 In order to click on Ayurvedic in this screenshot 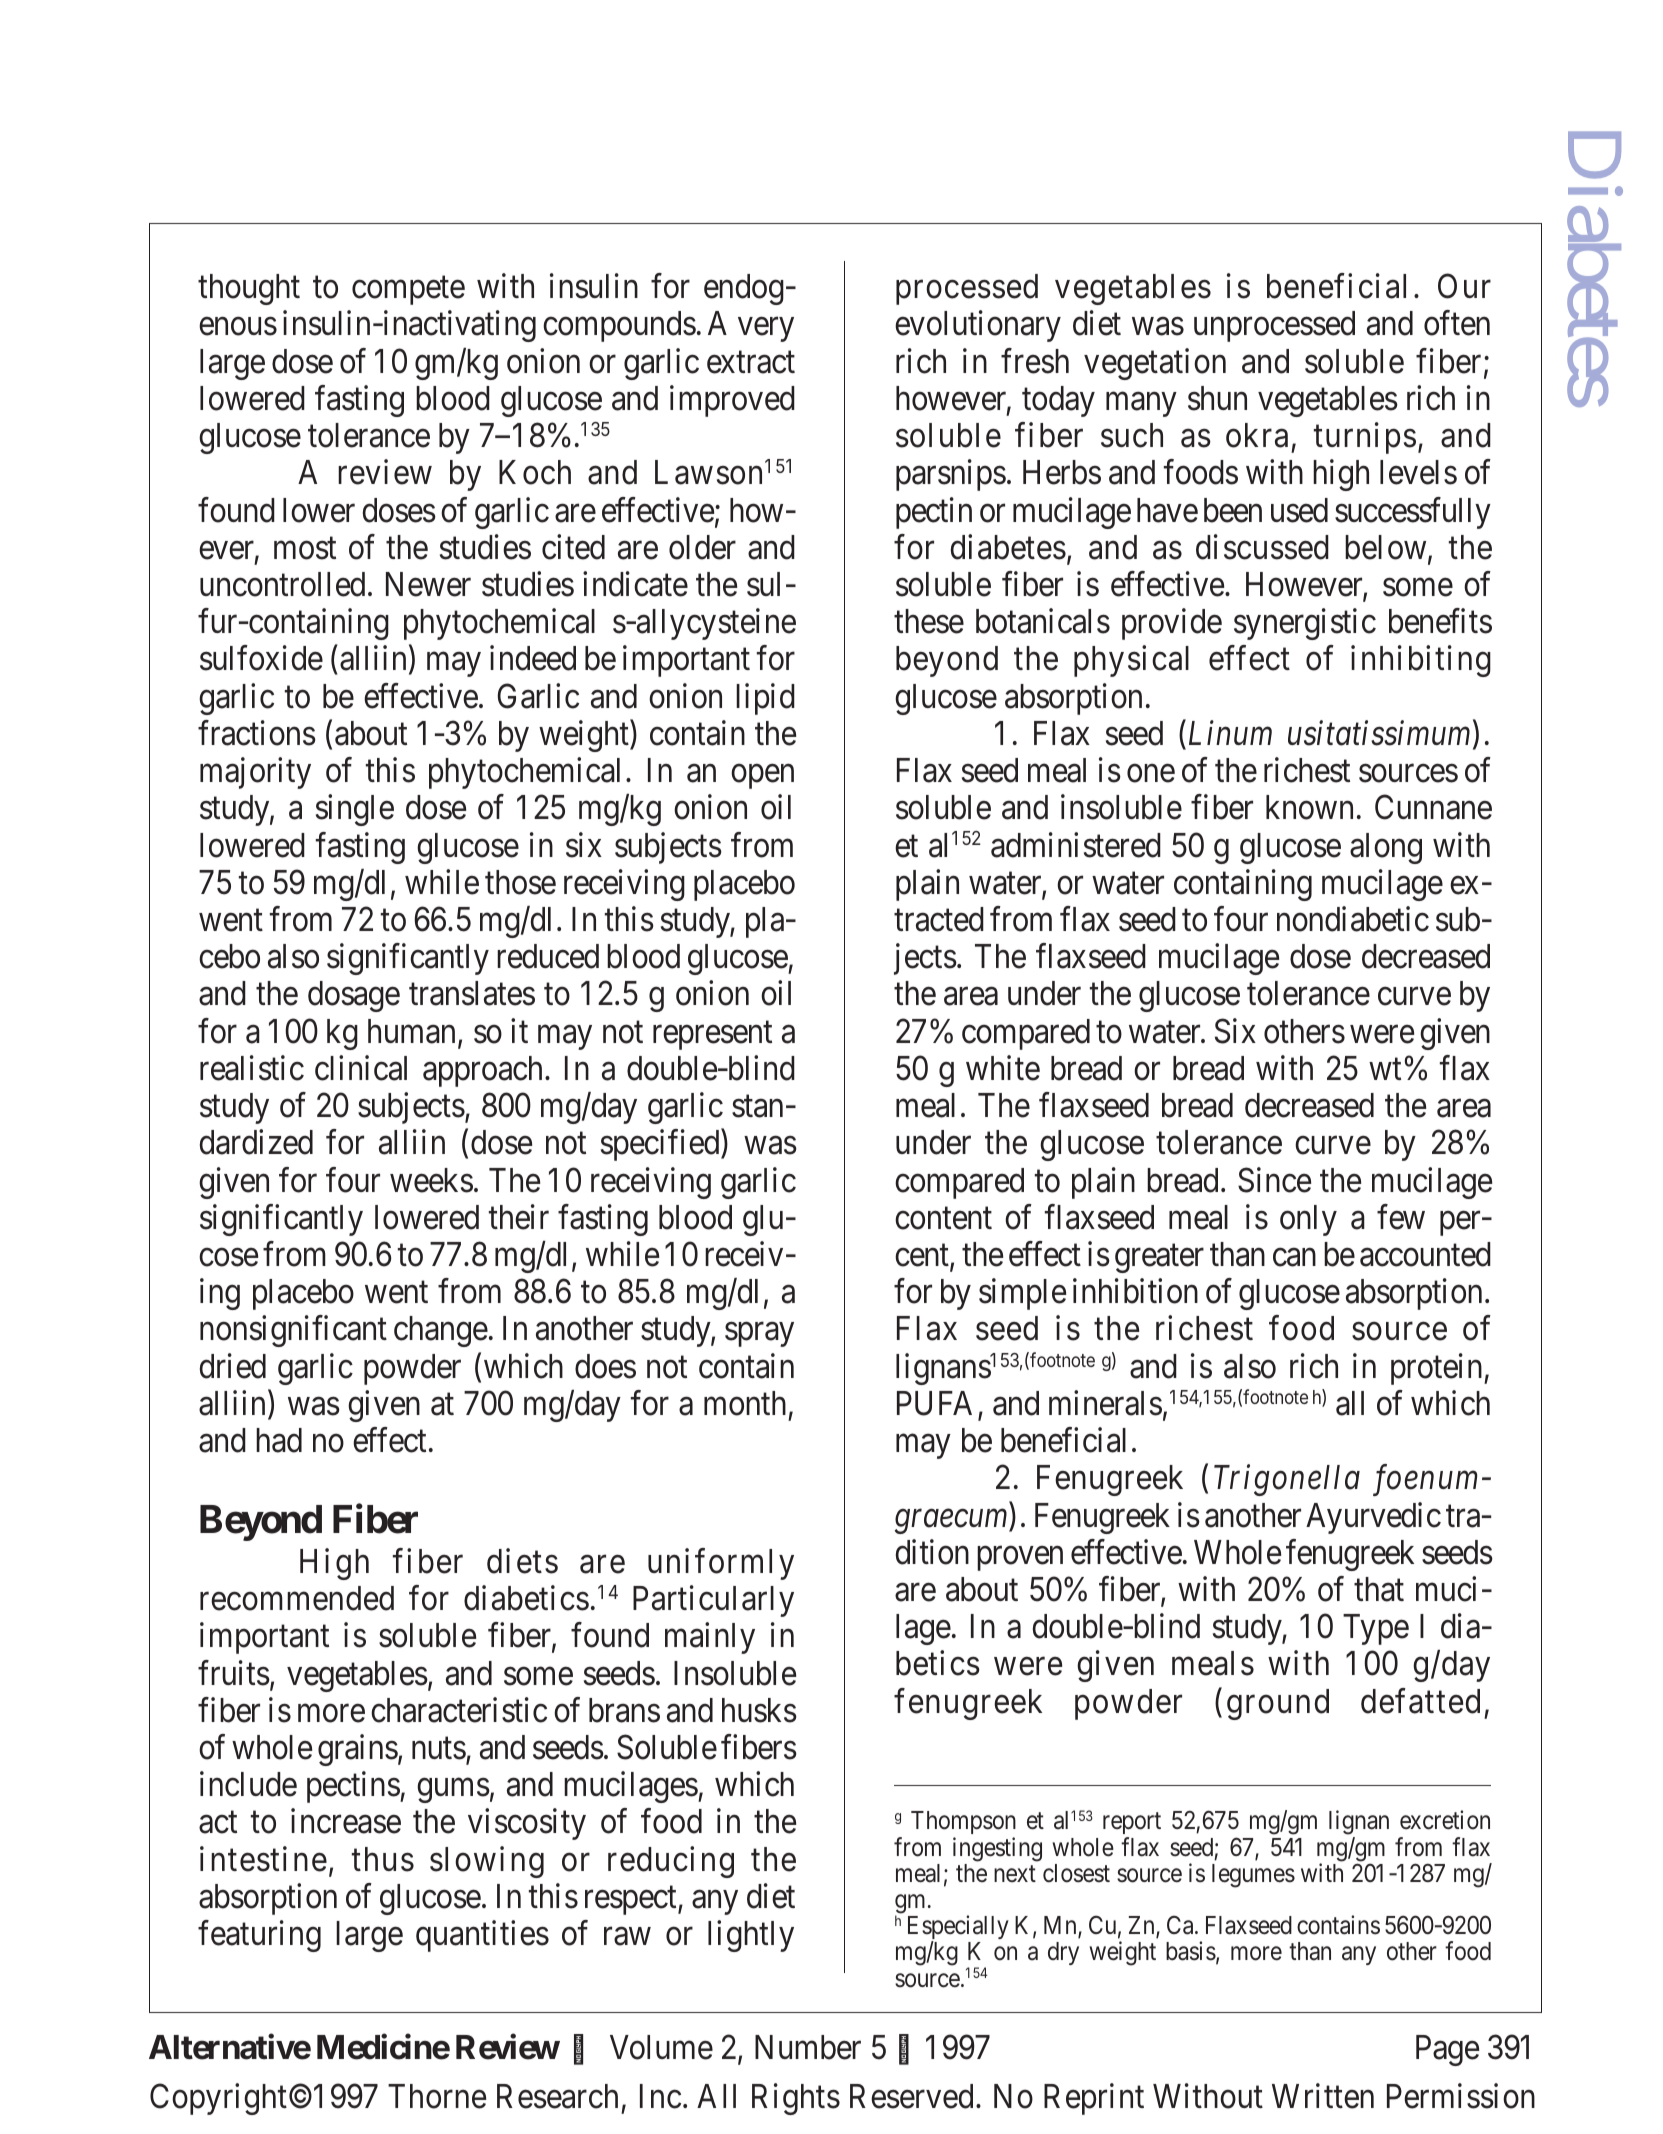, I will do `click(1373, 1518)`.
